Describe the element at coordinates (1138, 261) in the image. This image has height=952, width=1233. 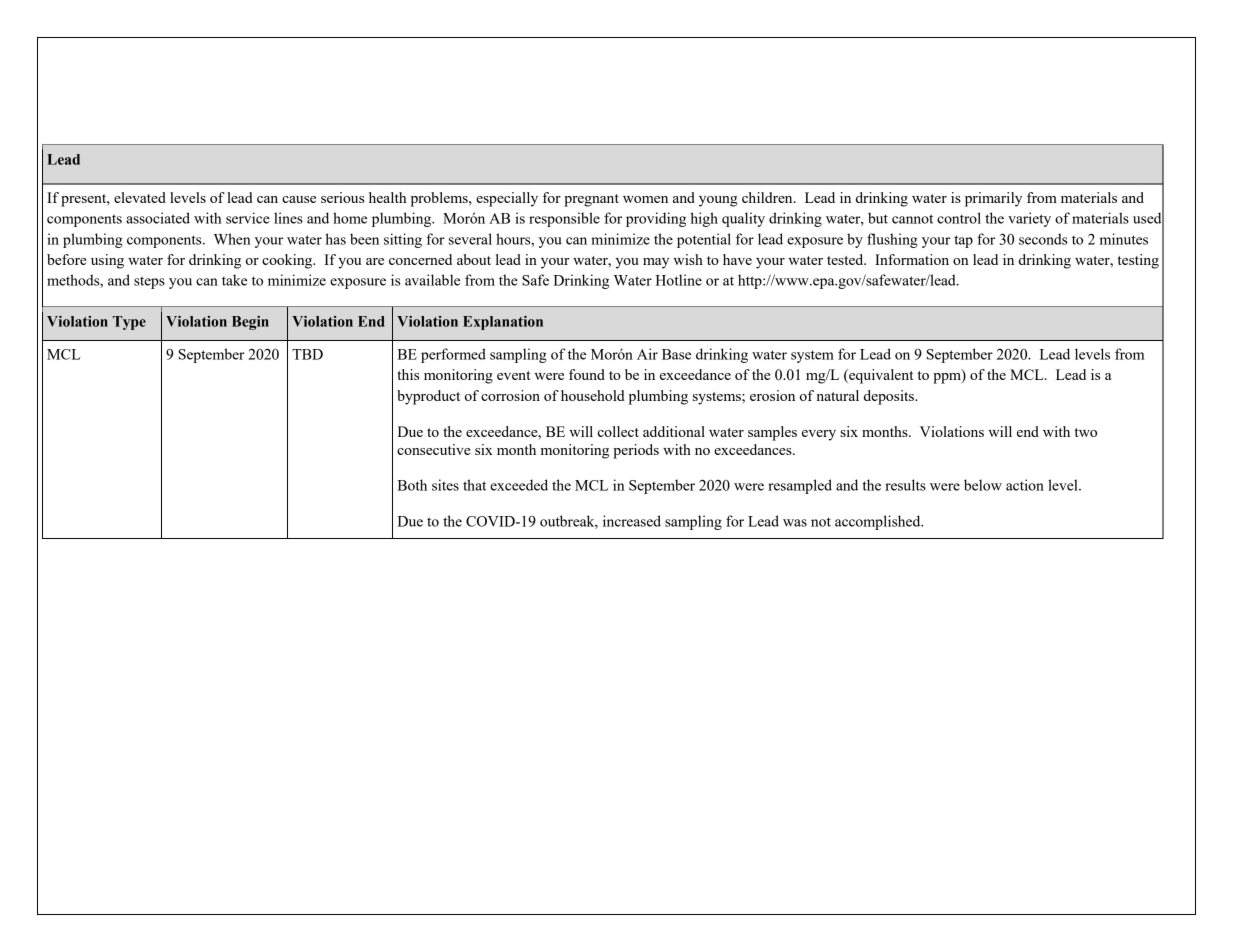
I see `testing` at that location.
